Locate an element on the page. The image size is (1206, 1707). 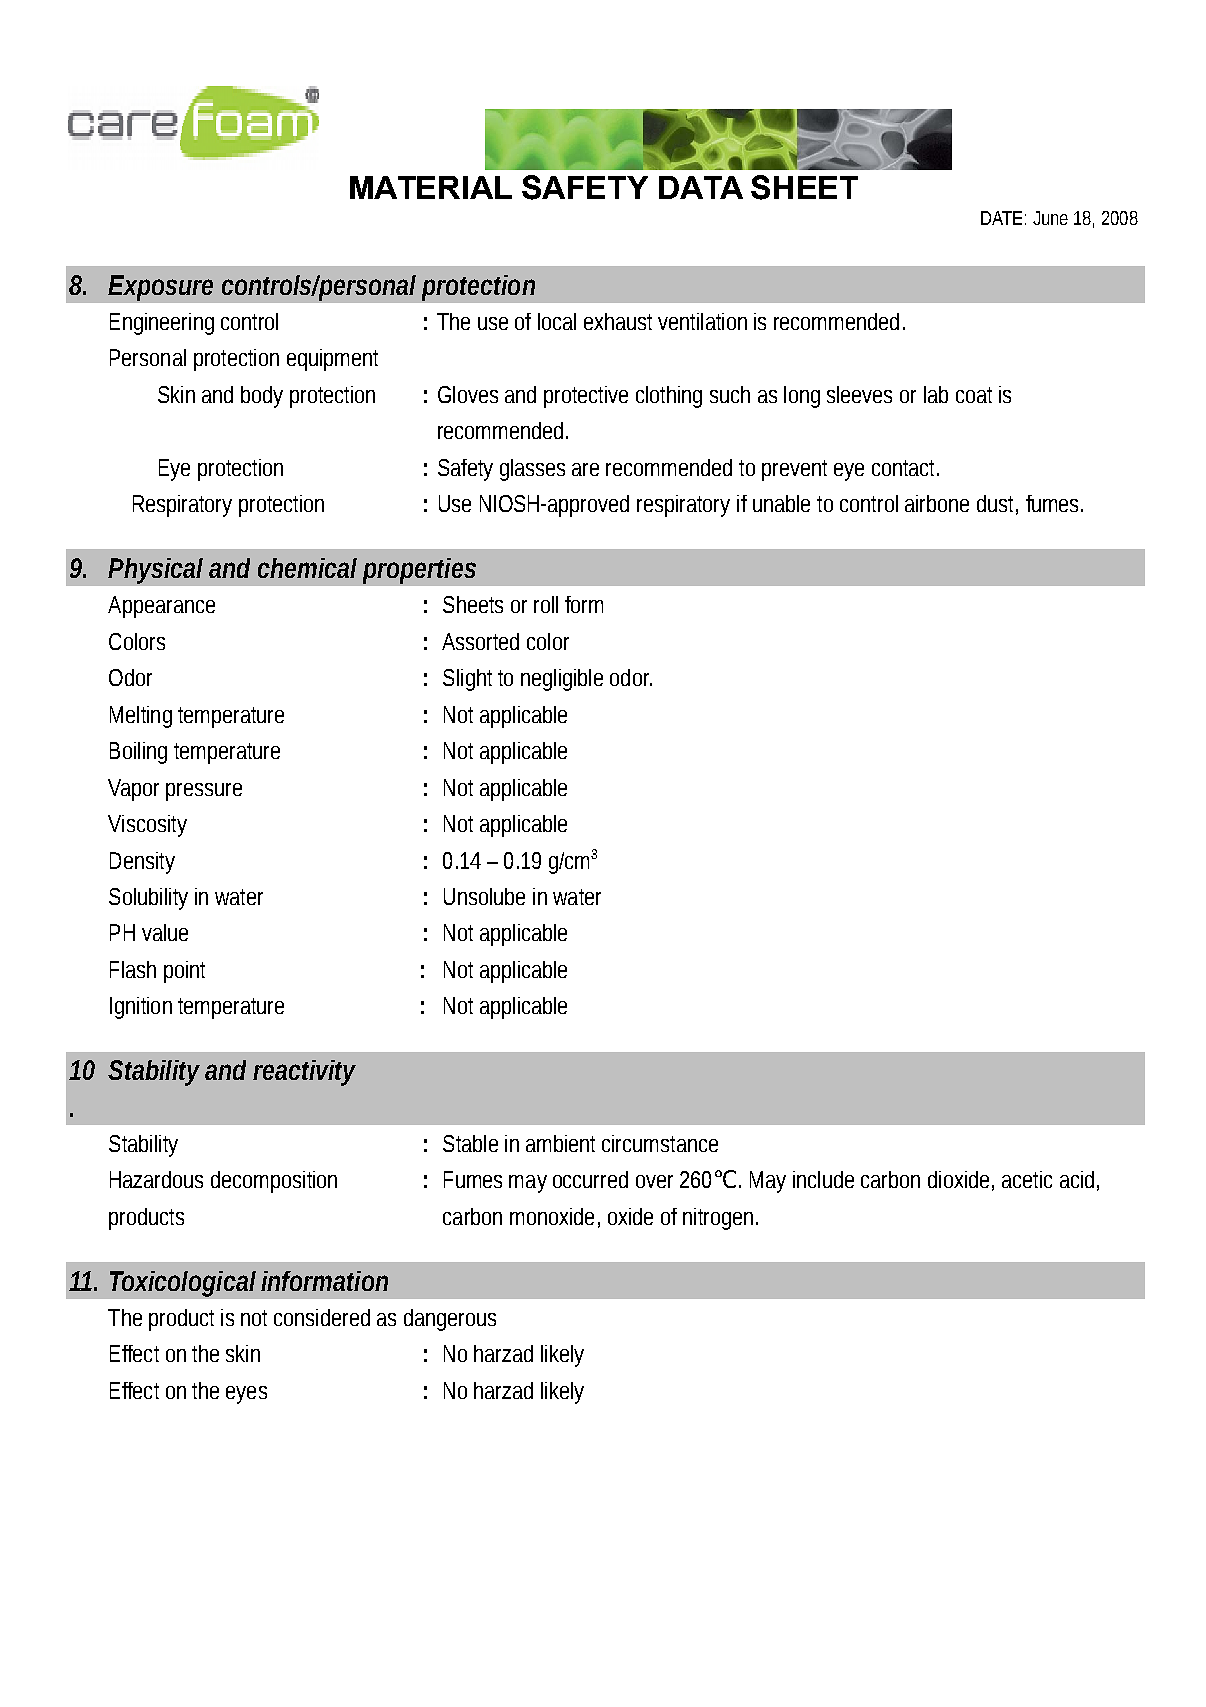
eyes is located at coordinates (246, 1395).
